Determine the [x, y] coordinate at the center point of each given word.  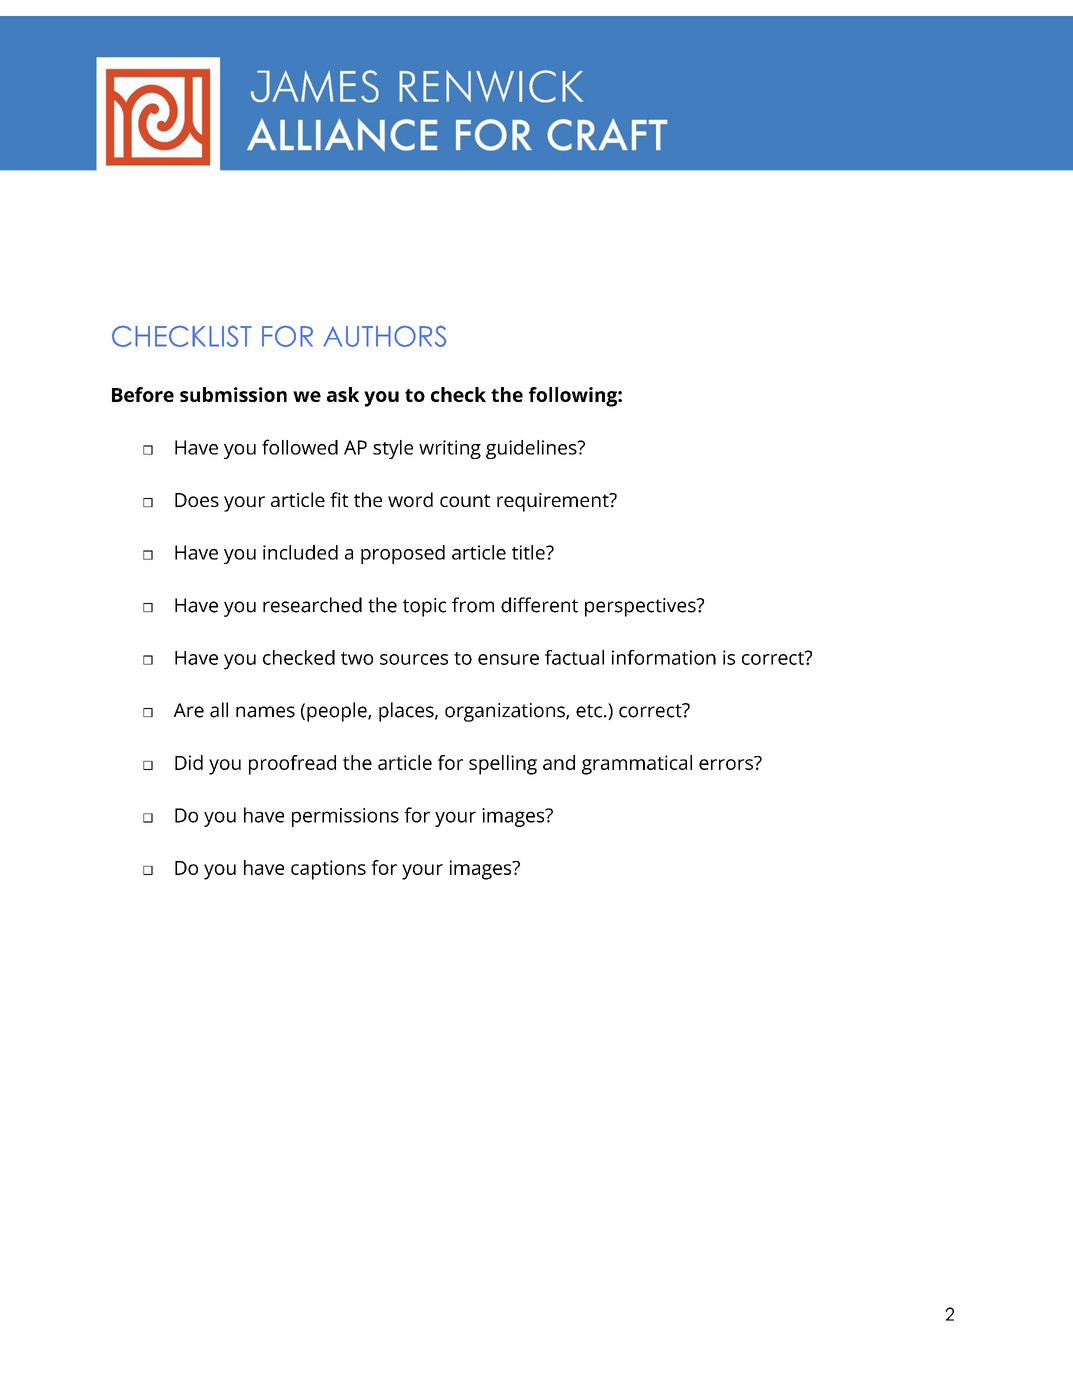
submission [233, 394]
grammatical [637, 765]
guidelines [532, 449]
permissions [345, 817]
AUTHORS [385, 336]
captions [328, 870]
